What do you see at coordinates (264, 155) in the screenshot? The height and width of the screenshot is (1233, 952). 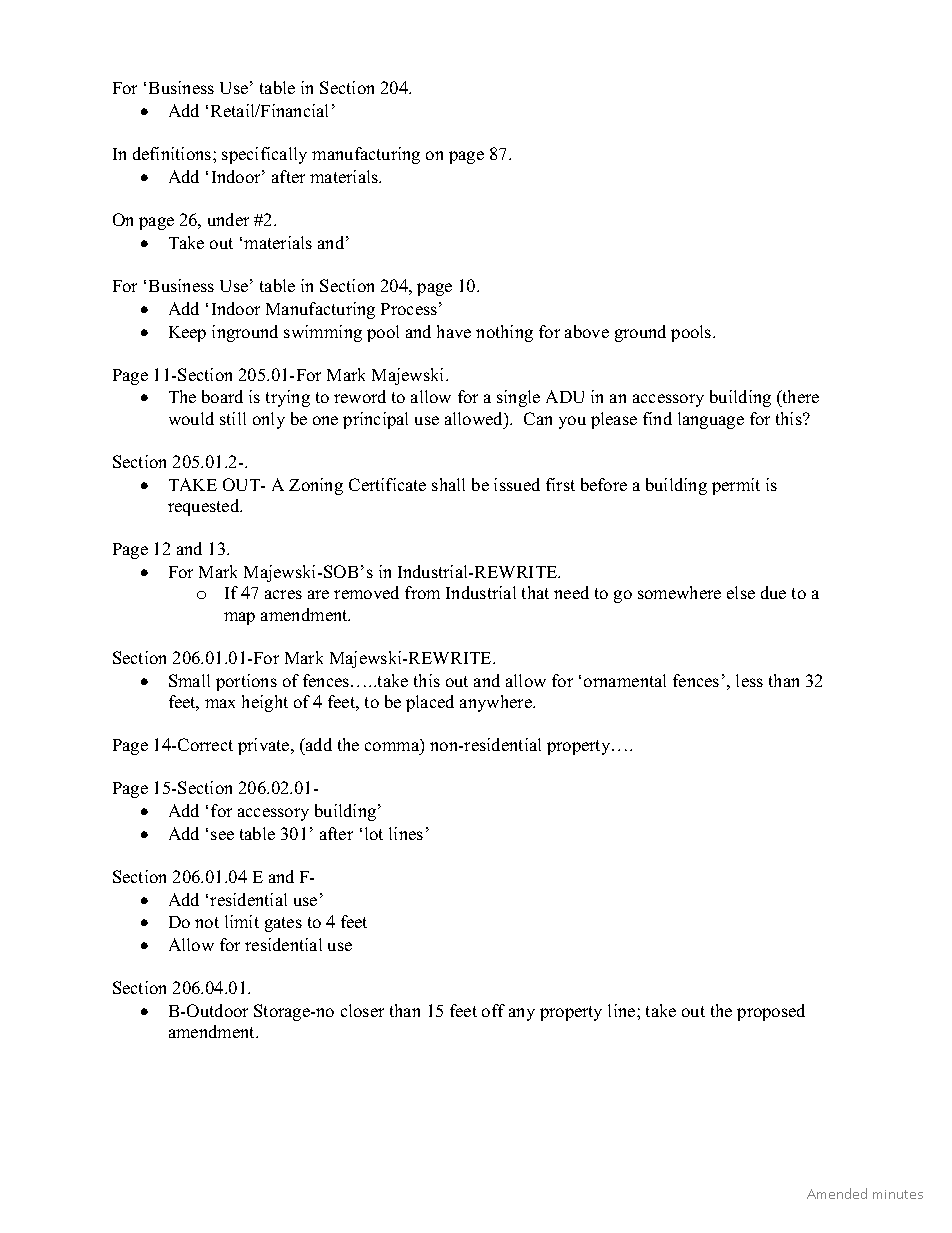 I see `specifically` at bounding box center [264, 155].
